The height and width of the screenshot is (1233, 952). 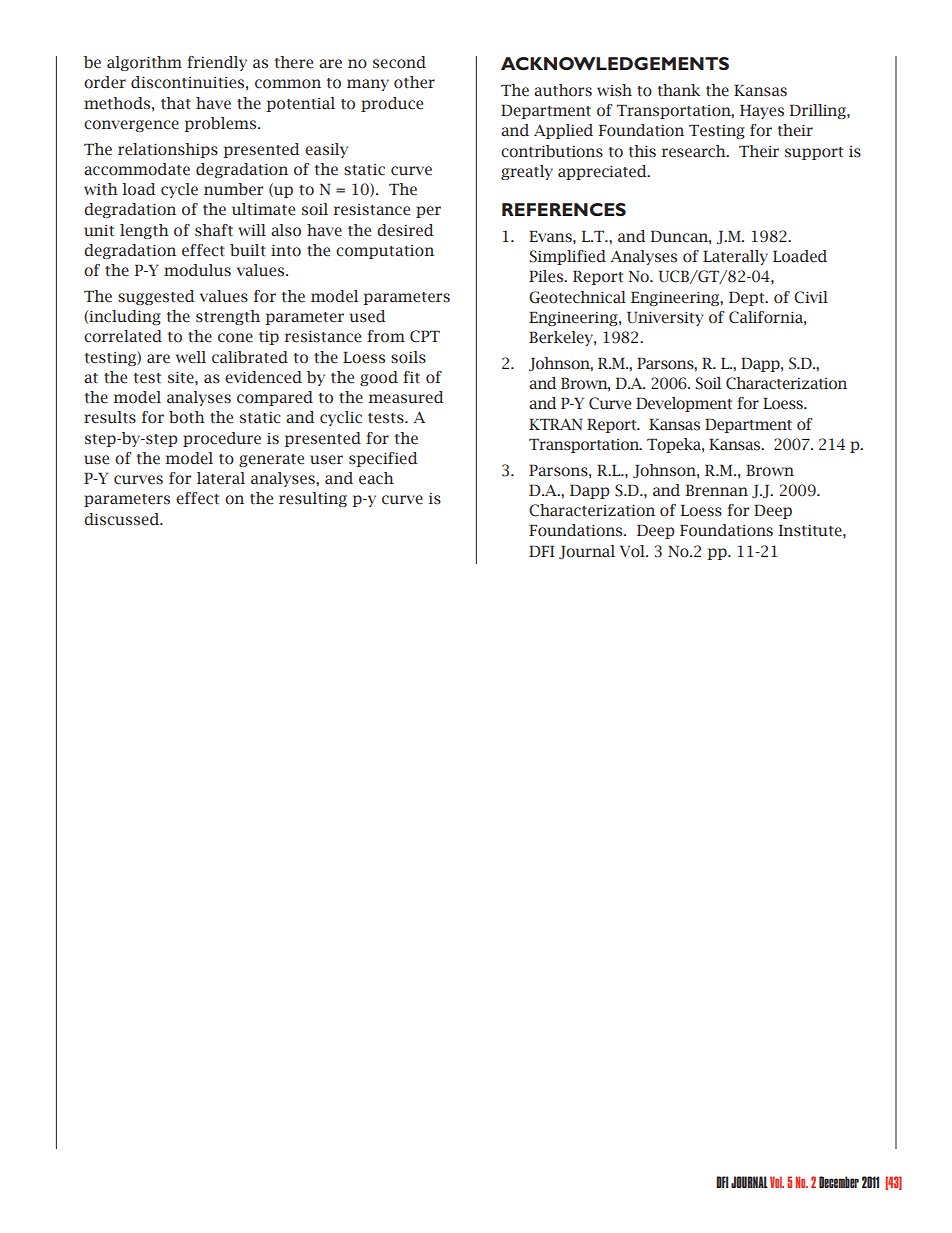 What do you see at coordinates (376, 478) in the screenshot?
I see `each` at bounding box center [376, 478].
